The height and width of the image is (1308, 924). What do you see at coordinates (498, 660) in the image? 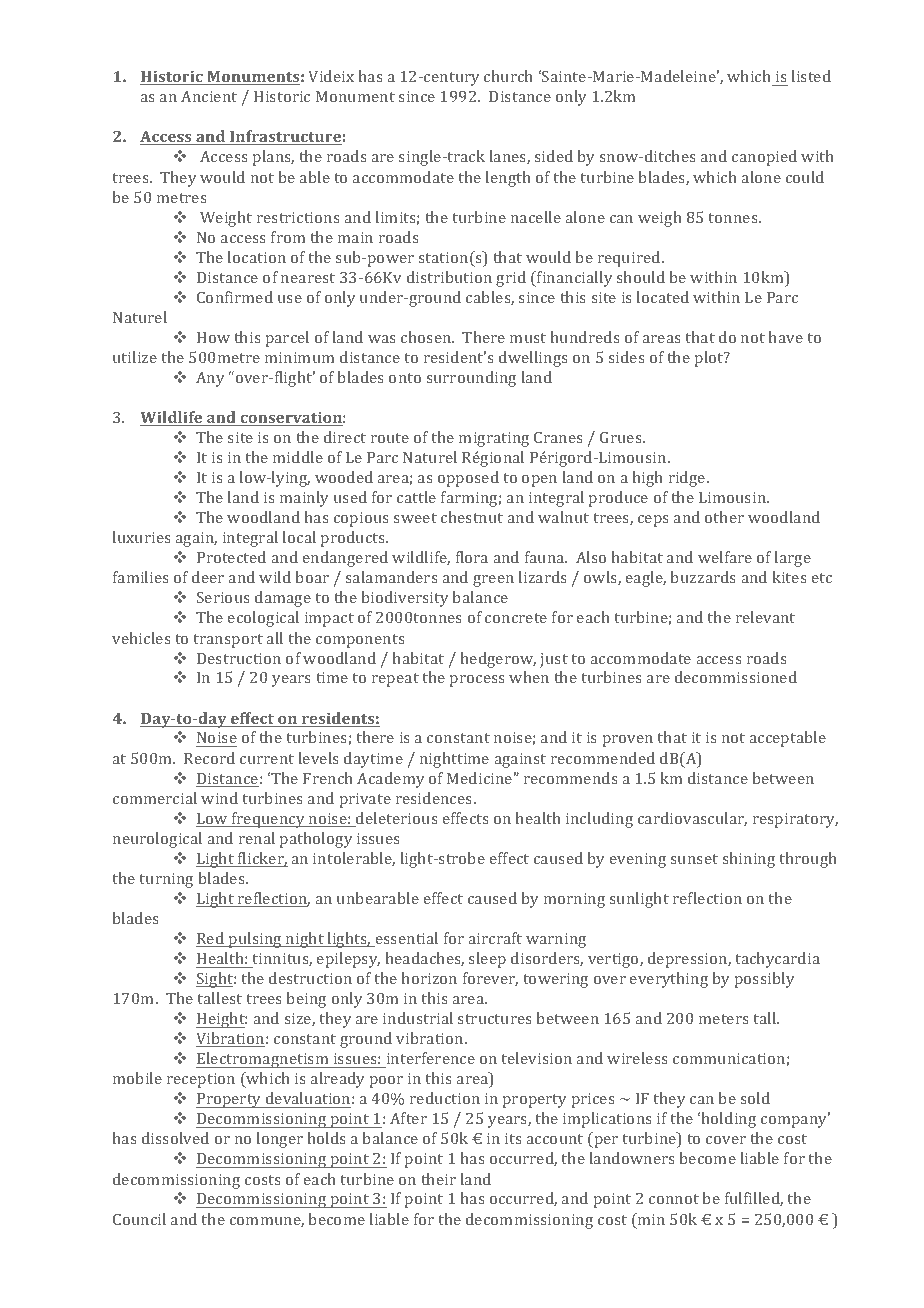
I see `hedgerow` at bounding box center [498, 660].
